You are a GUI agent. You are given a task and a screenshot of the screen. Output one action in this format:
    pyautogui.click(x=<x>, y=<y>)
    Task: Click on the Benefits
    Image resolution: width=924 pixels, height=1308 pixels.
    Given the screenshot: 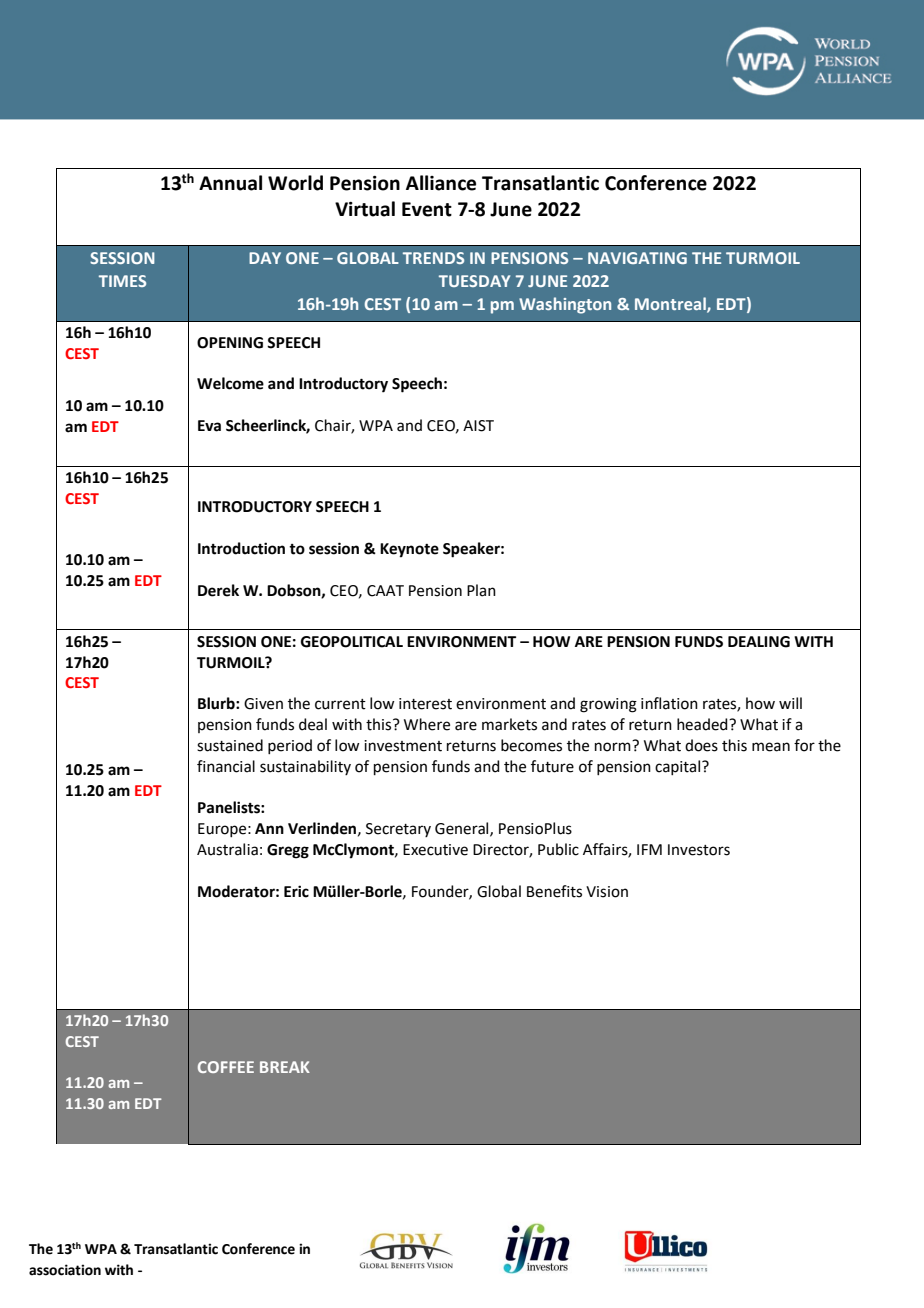 What is the action you would take?
    pyautogui.click(x=554, y=891)
